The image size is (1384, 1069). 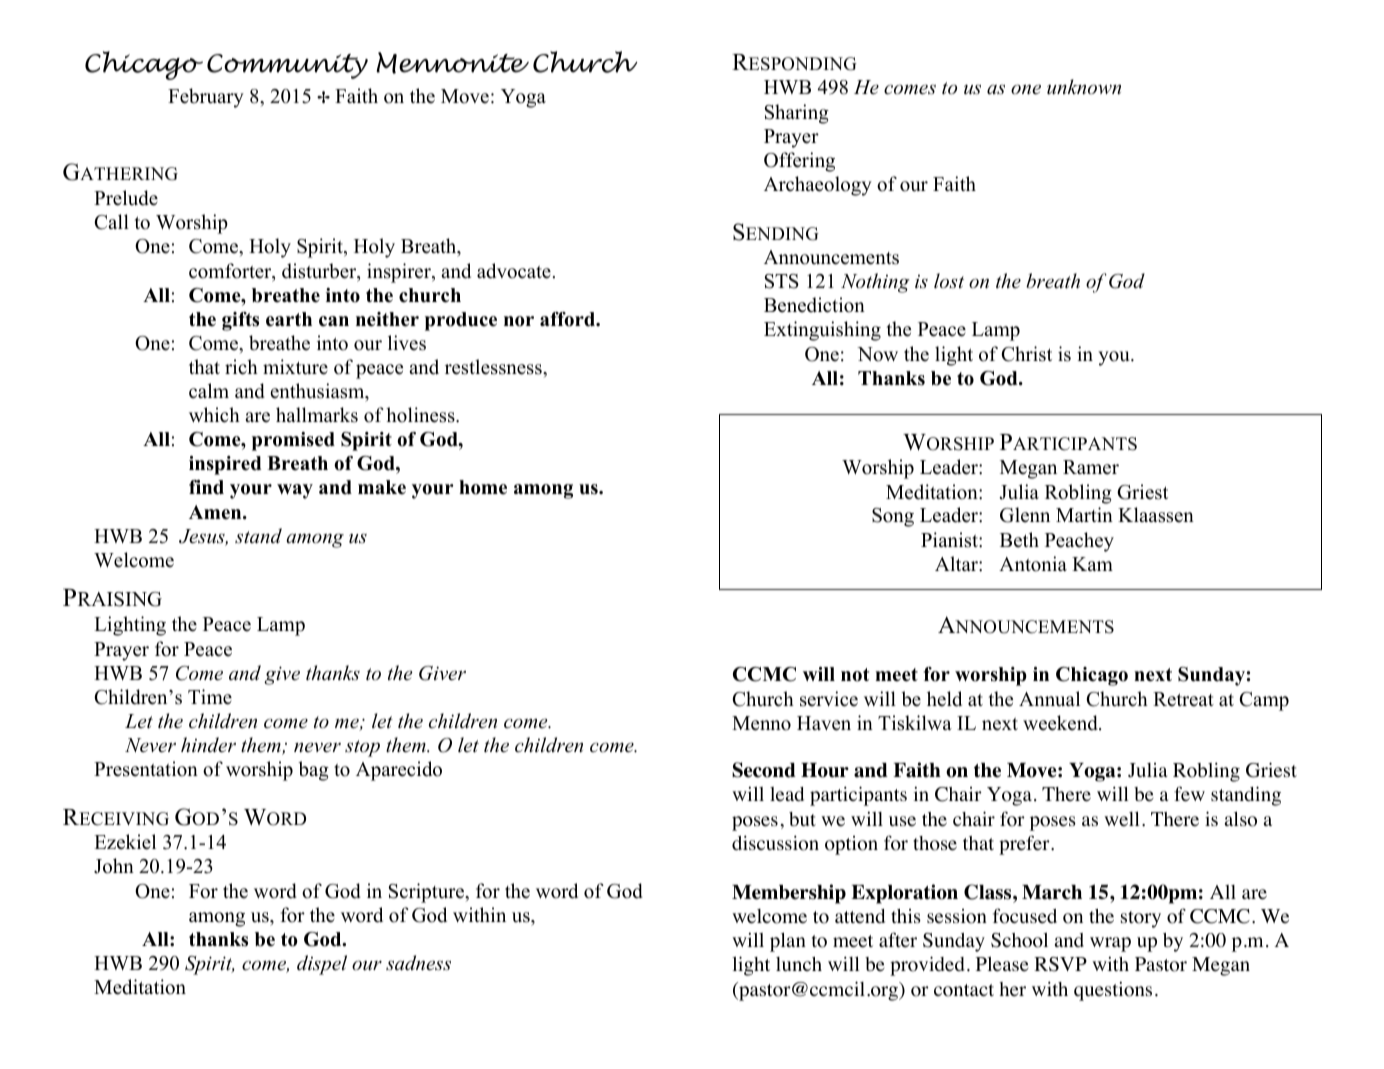 I want to click on Time, so click(x=210, y=697).
